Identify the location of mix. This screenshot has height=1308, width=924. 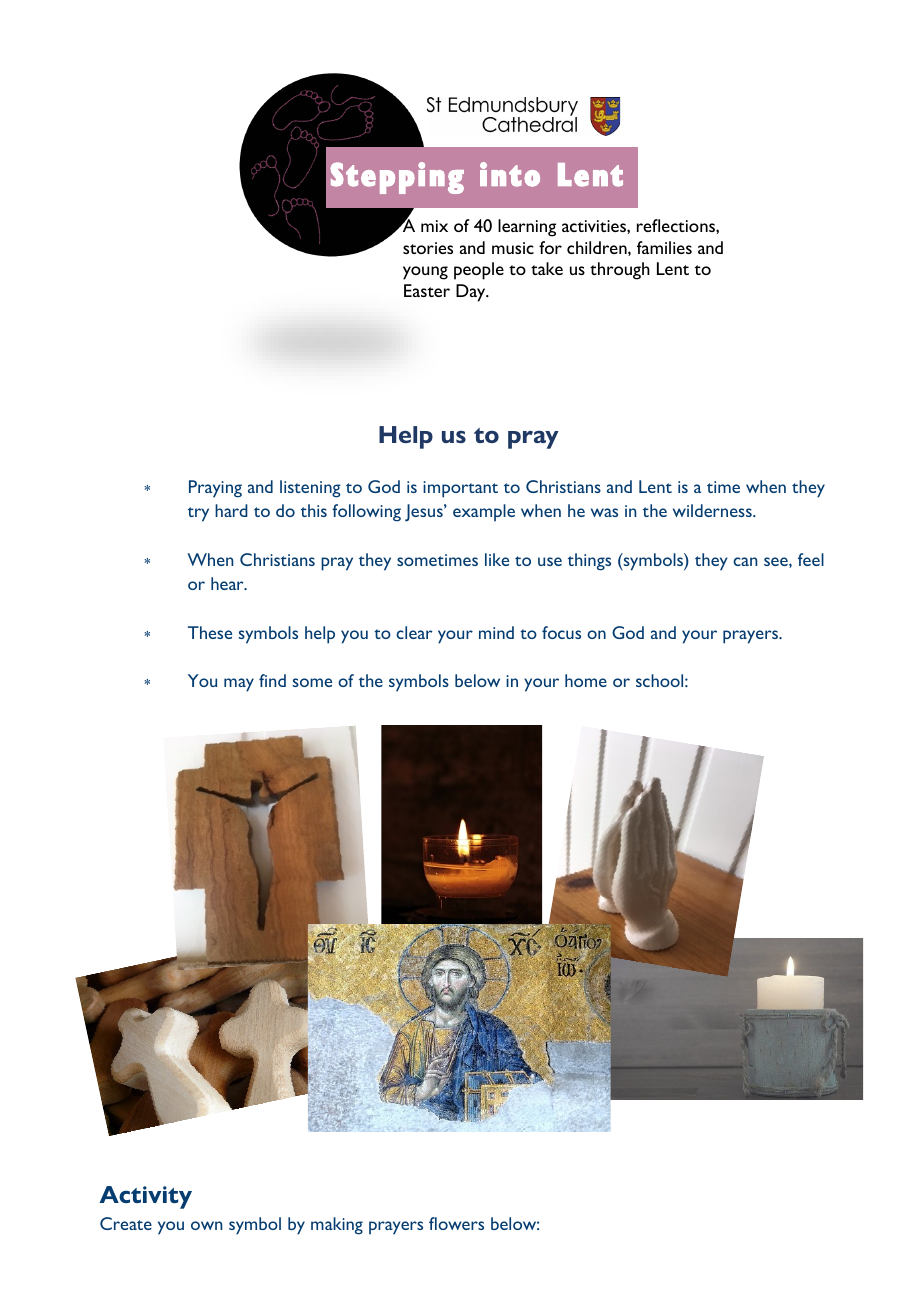
(434, 226).
